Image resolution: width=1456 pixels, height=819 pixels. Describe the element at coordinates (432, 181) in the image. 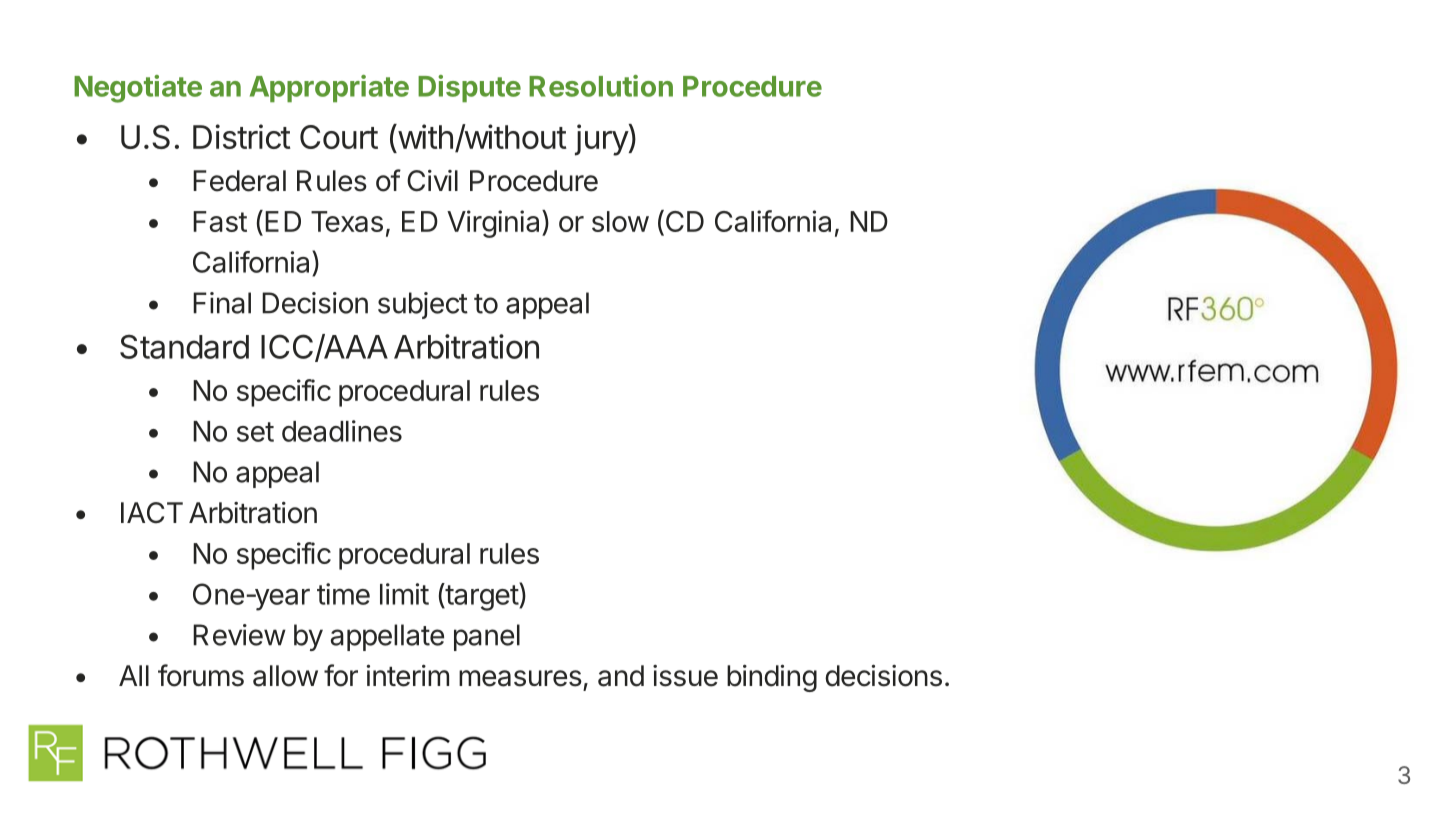

I see `Civil` at that location.
